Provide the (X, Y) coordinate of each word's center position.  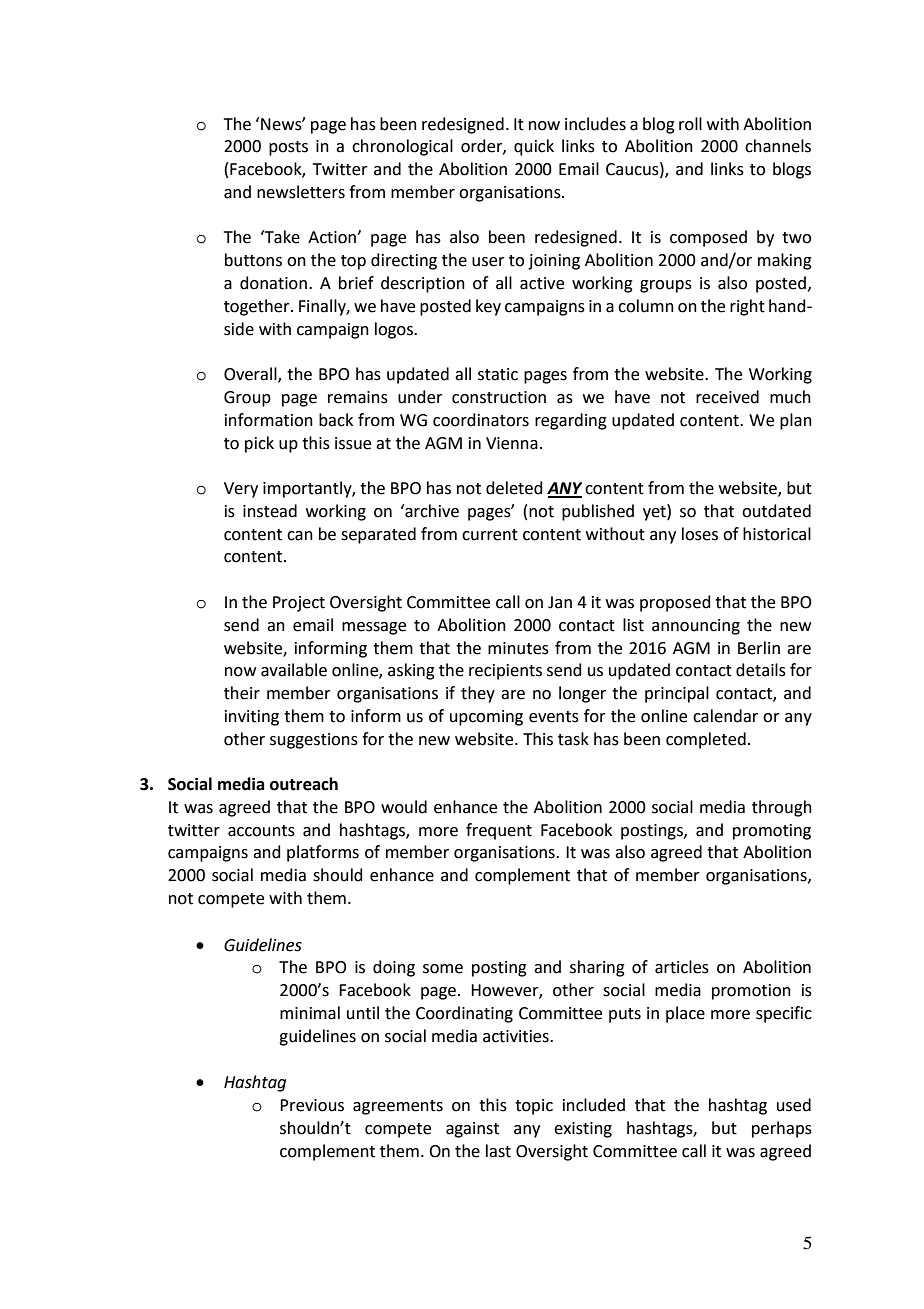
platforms (323, 853)
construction (499, 397)
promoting (772, 832)
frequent (499, 831)
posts (288, 148)
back (336, 420)
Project (299, 604)
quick (534, 147)
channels (778, 146)
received (727, 397)
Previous (312, 1105)
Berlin (759, 648)
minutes (518, 648)
